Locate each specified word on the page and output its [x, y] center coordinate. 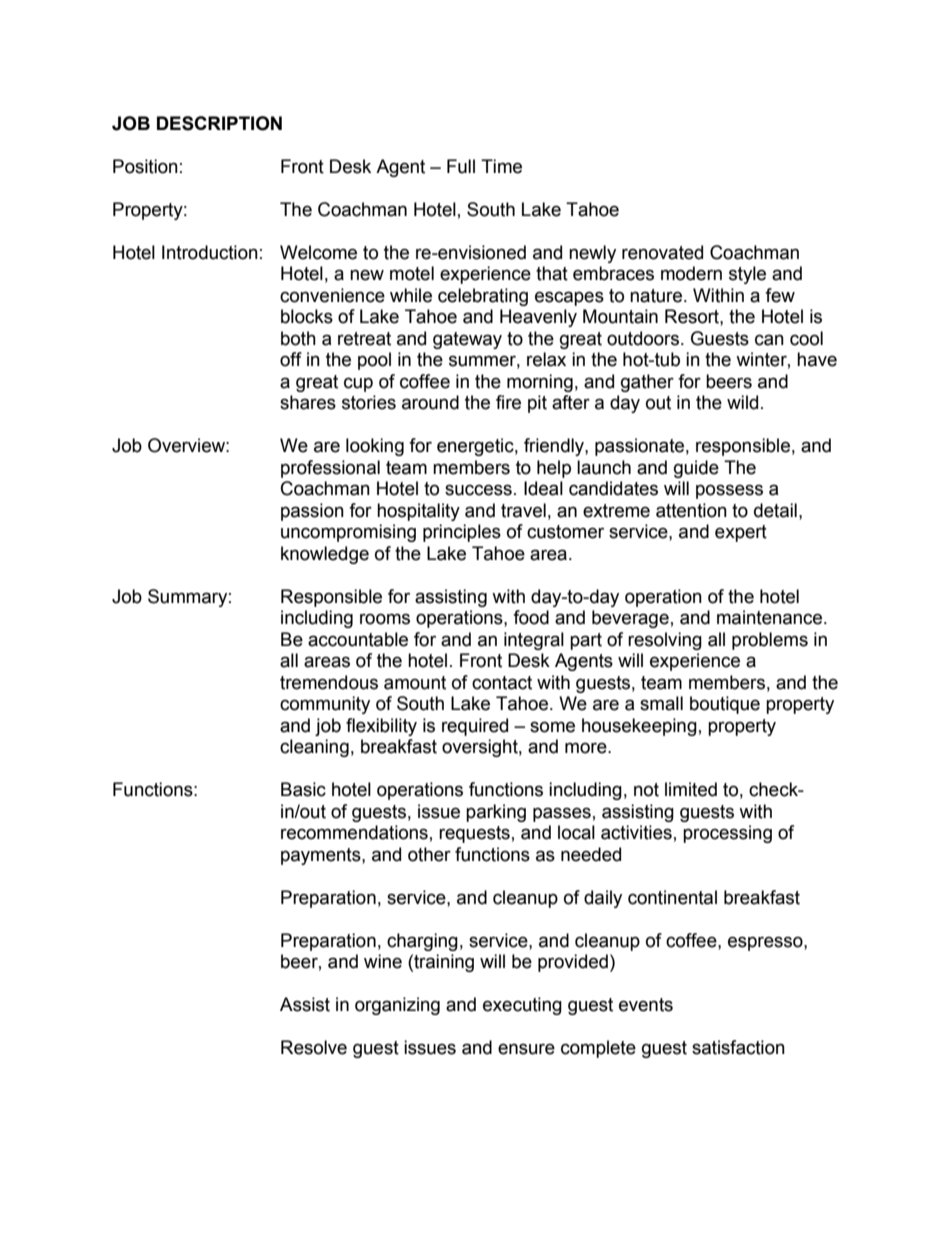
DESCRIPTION [219, 123]
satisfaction [738, 1047]
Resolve [314, 1047]
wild [742, 402]
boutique [725, 705]
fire [508, 402]
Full [461, 166]
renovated [662, 252]
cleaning [314, 748]
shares [308, 402]
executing [522, 1006]
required [475, 727]
